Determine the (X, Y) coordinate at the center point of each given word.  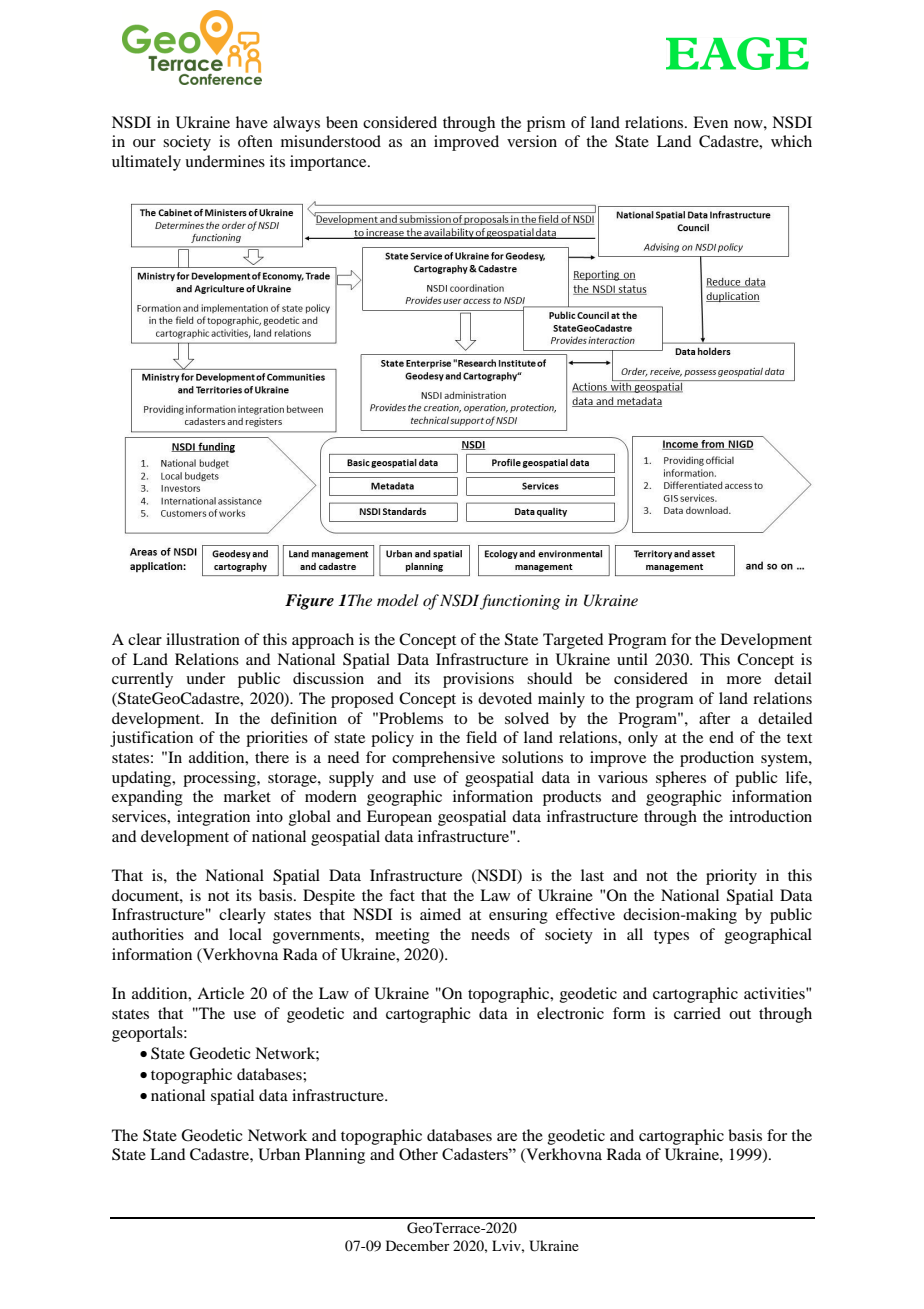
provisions (478, 680)
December (418, 1245)
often (255, 141)
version (532, 141)
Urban (279, 1154)
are (507, 1137)
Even (710, 122)
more (744, 680)
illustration (203, 639)
